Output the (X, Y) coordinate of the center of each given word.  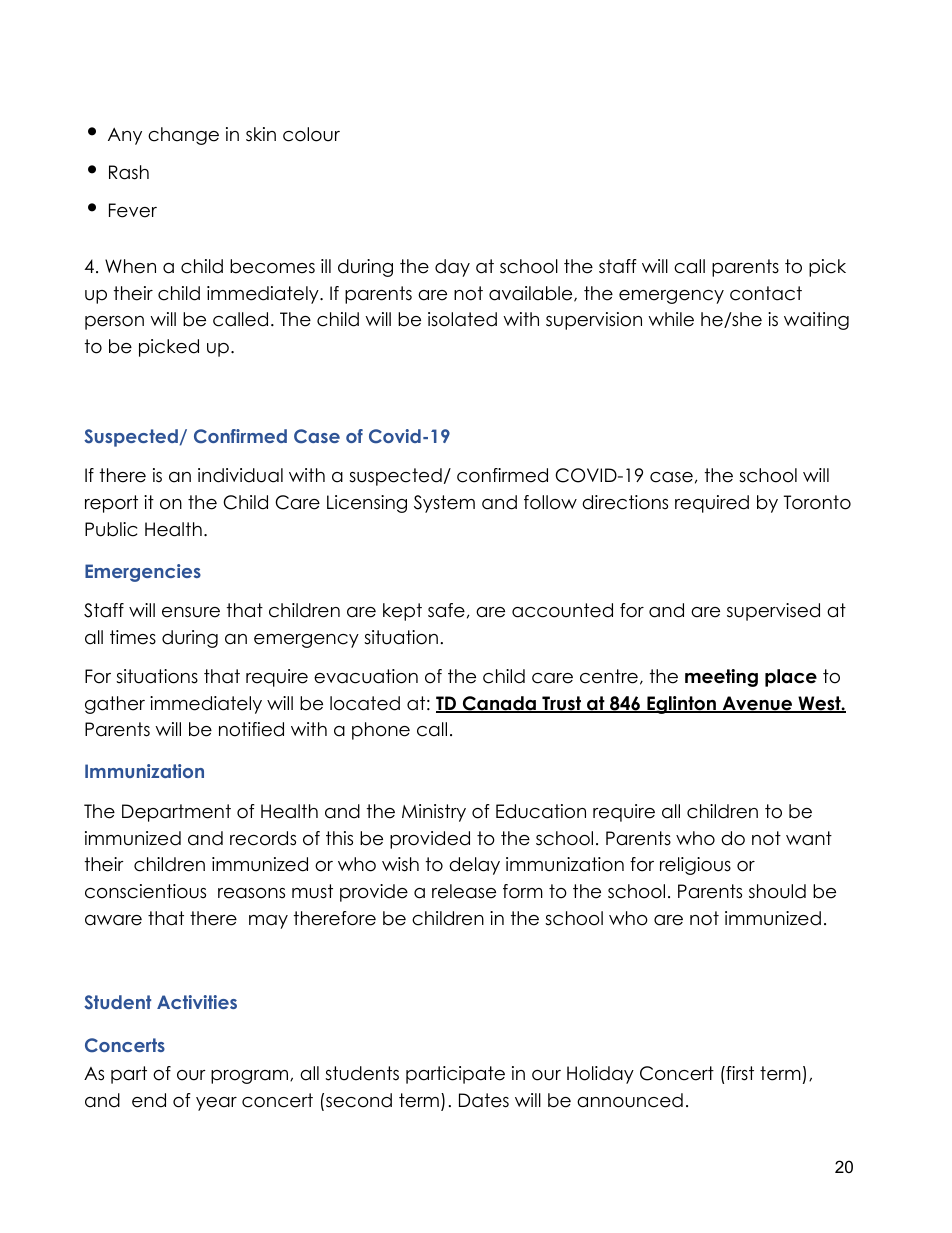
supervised (773, 612)
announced (630, 1100)
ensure (191, 612)
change (183, 136)
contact (766, 293)
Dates (484, 1100)
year (216, 1104)
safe (446, 610)
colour (311, 134)
